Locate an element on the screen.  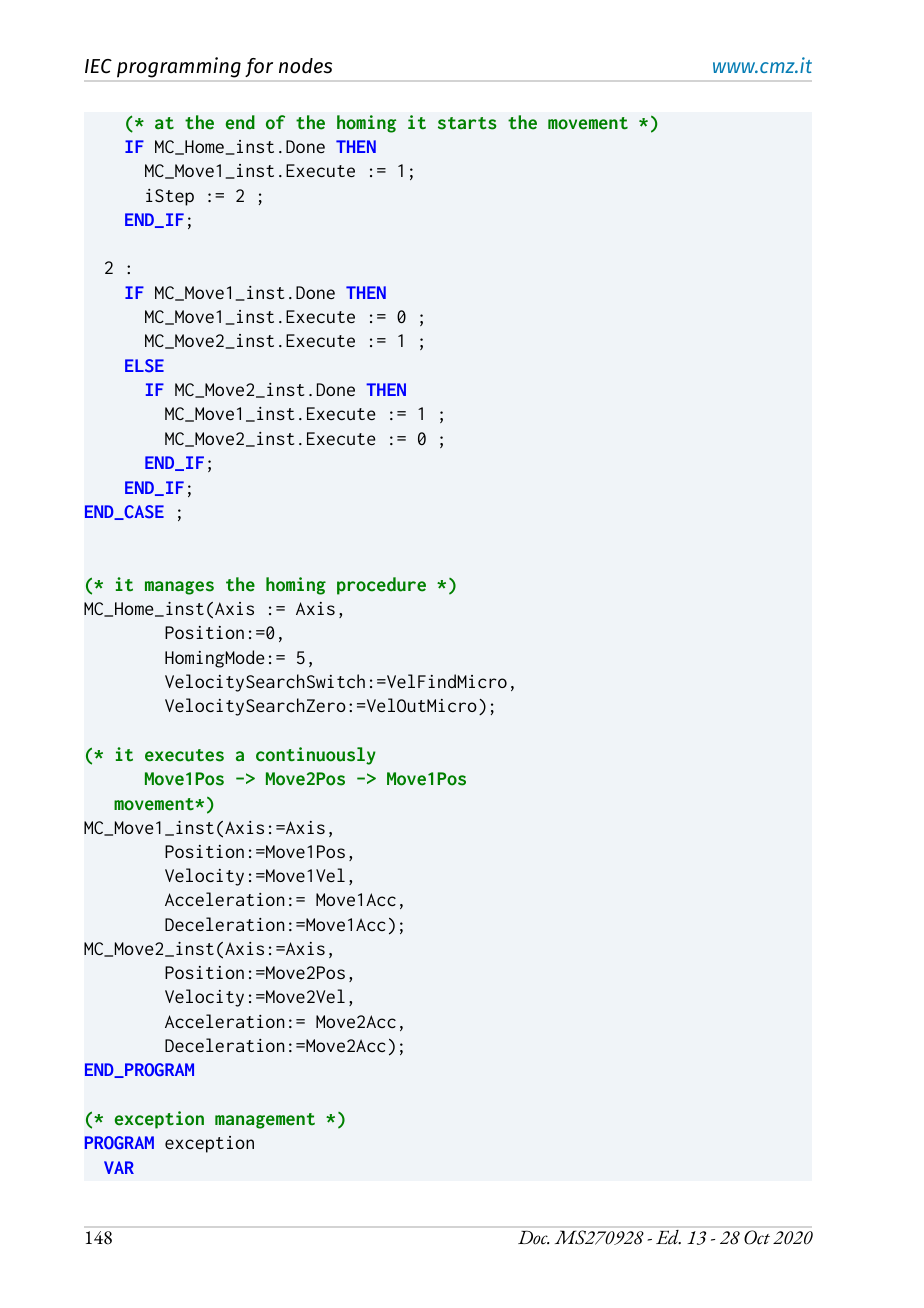
nodes is located at coordinates (305, 66).
